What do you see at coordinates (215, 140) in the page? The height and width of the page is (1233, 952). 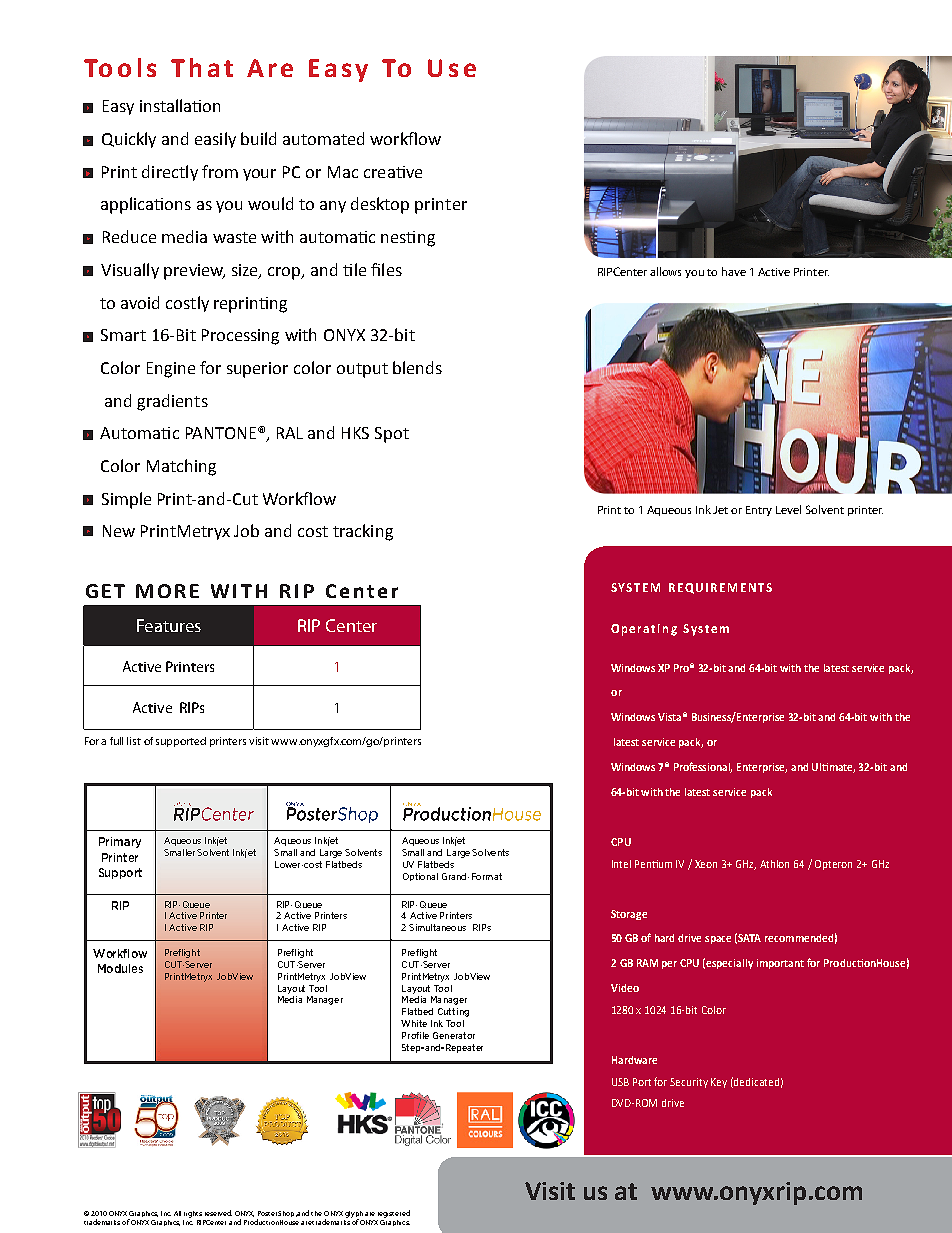 I see `easily` at bounding box center [215, 140].
